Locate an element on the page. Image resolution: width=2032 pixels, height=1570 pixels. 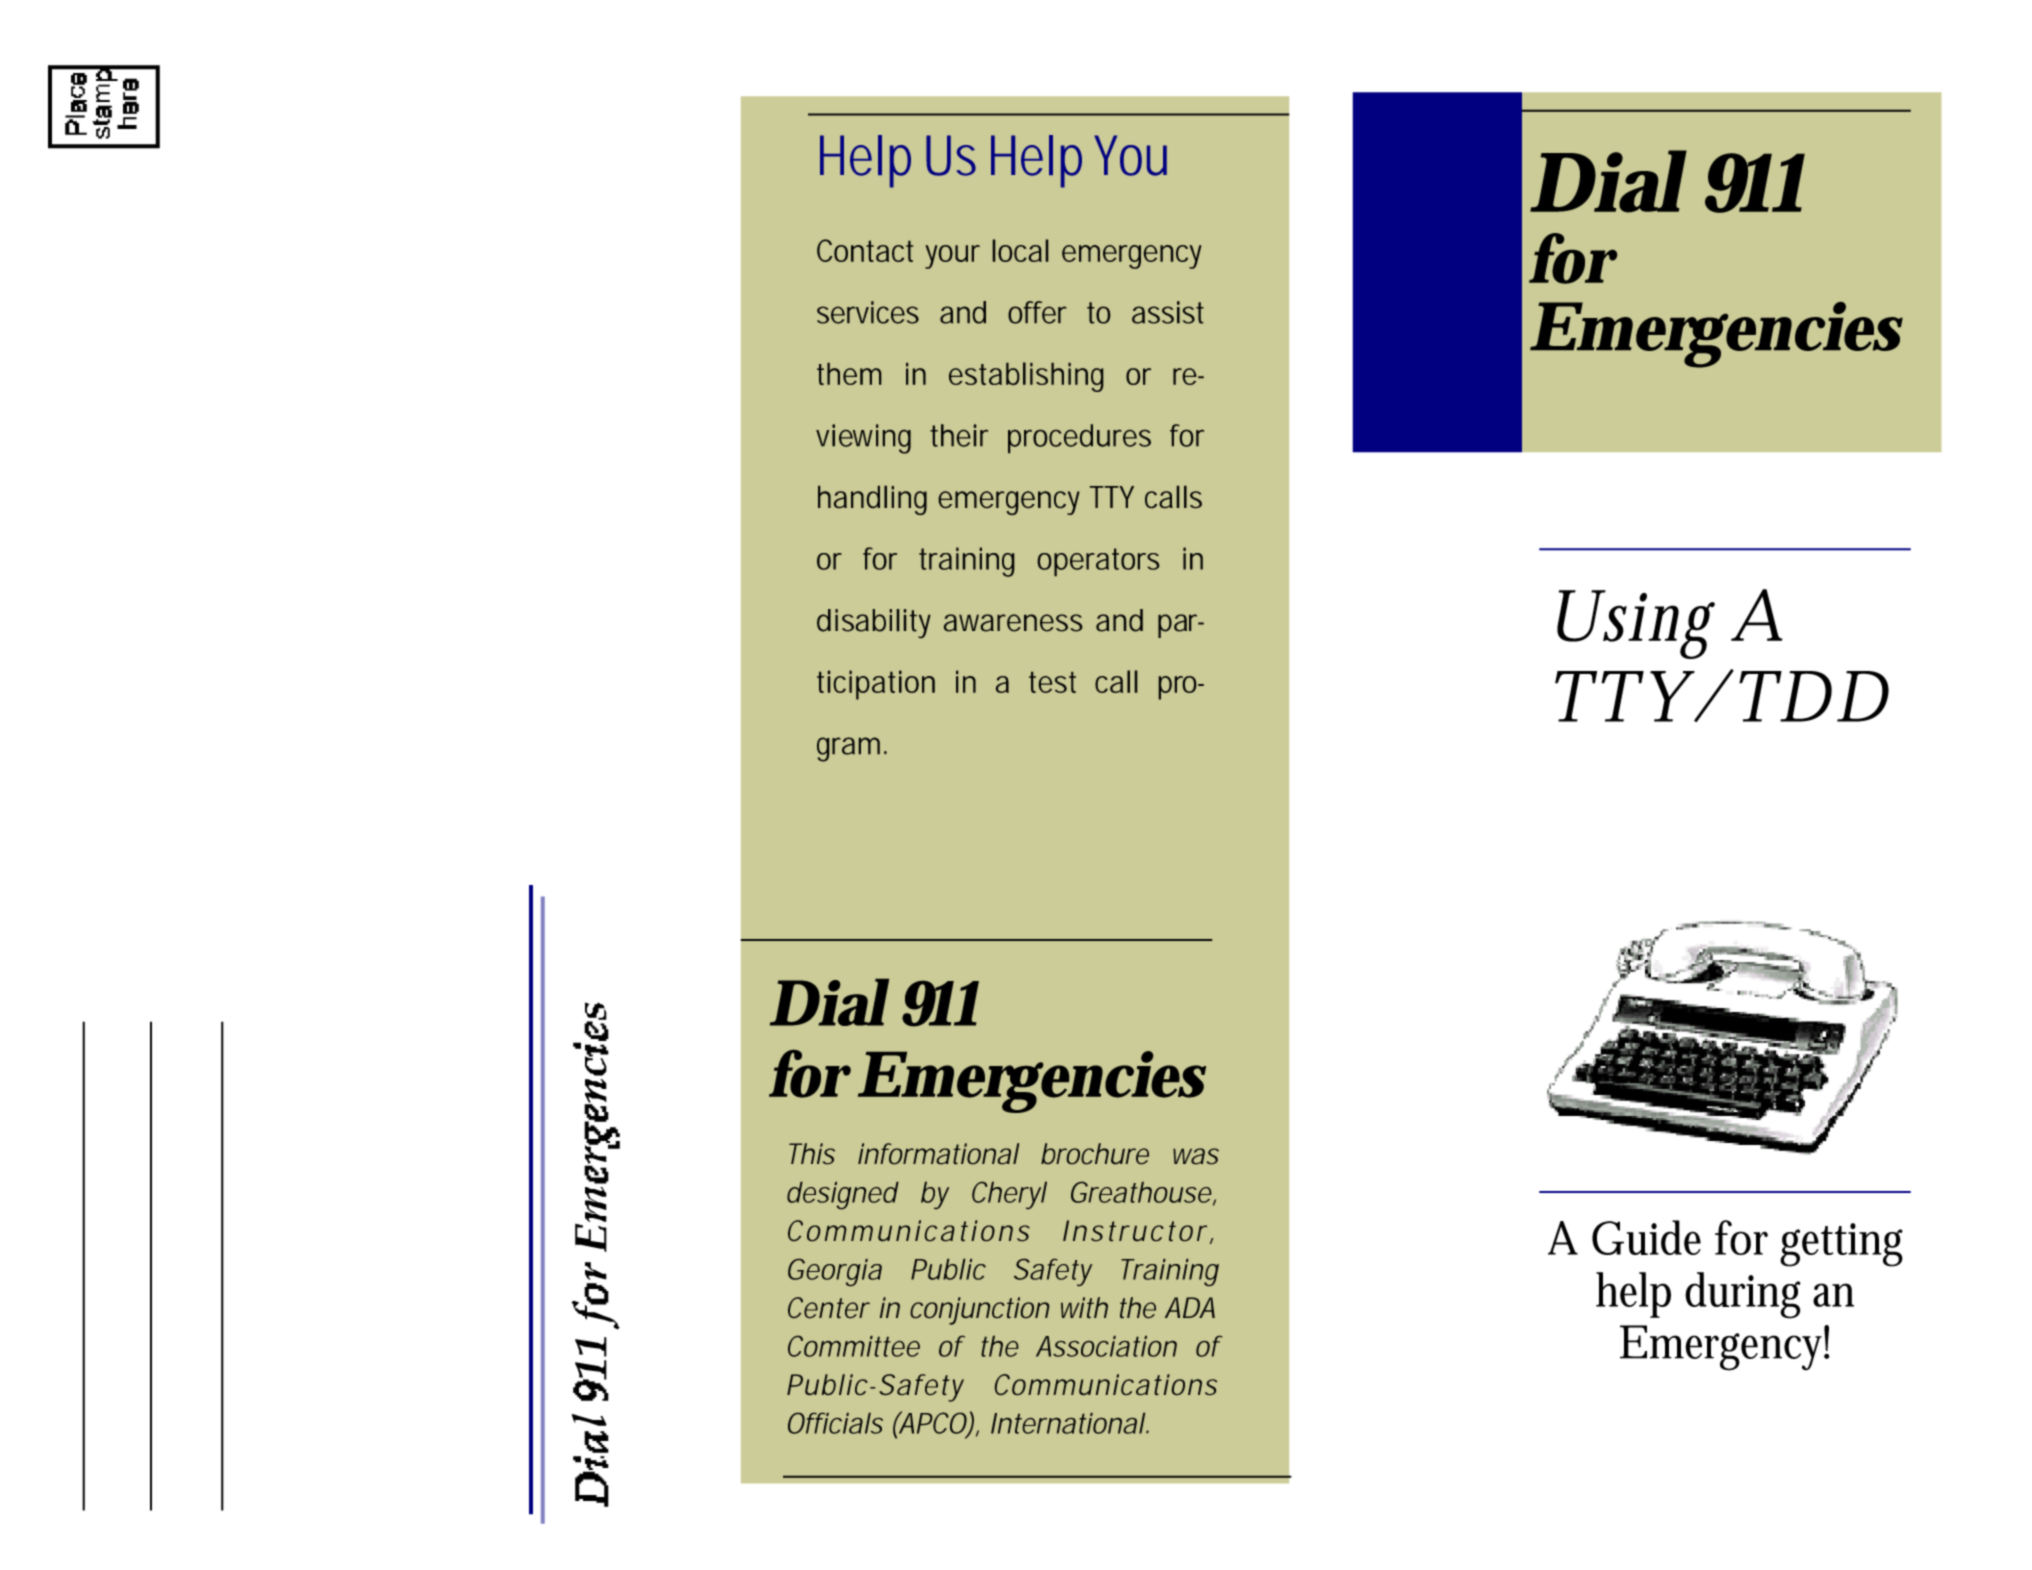
was is located at coordinates (1196, 1156).
